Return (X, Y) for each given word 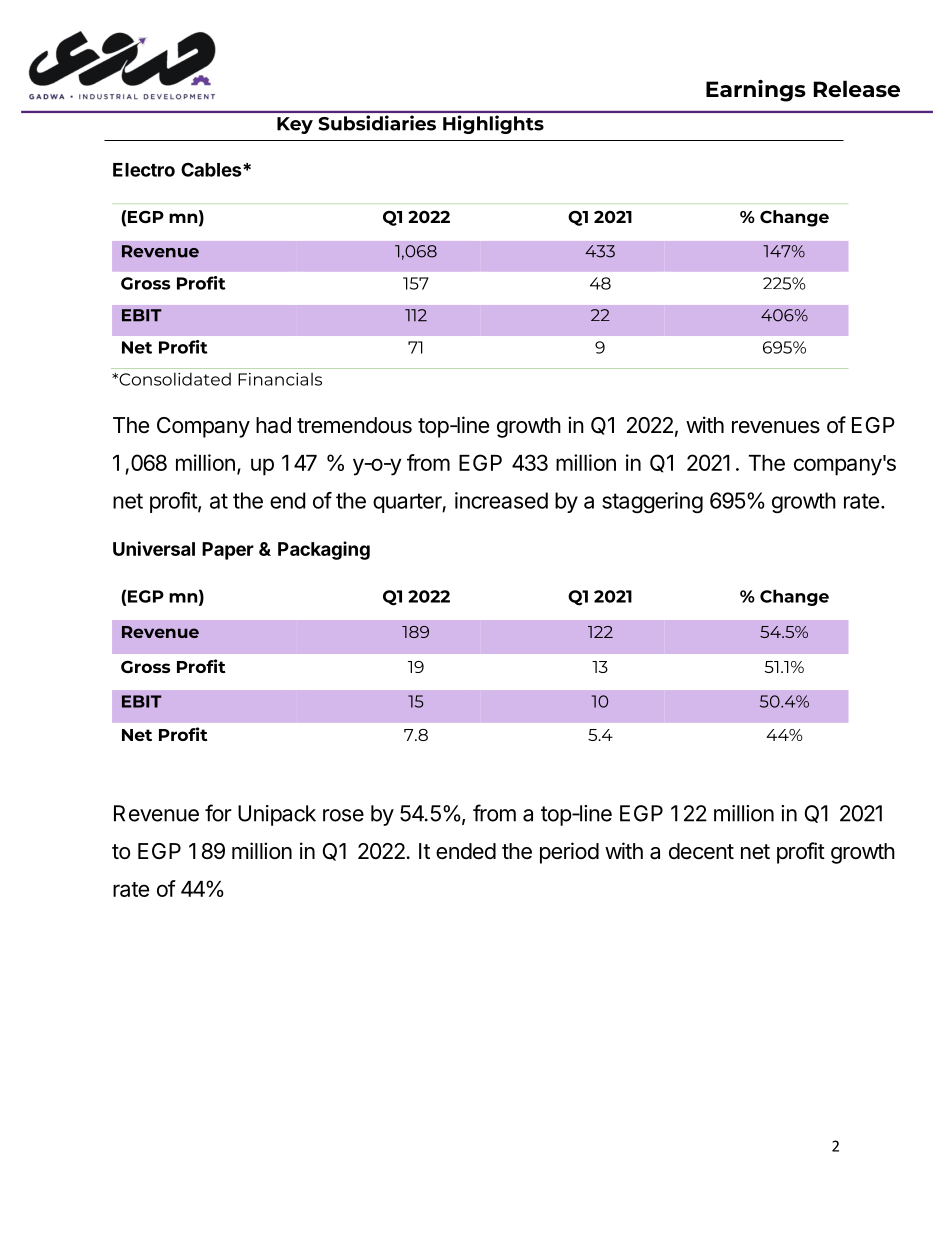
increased (501, 500)
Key (295, 125)
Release (857, 88)
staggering (652, 502)
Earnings (756, 91)
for (218, 813)
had (273, 425)
